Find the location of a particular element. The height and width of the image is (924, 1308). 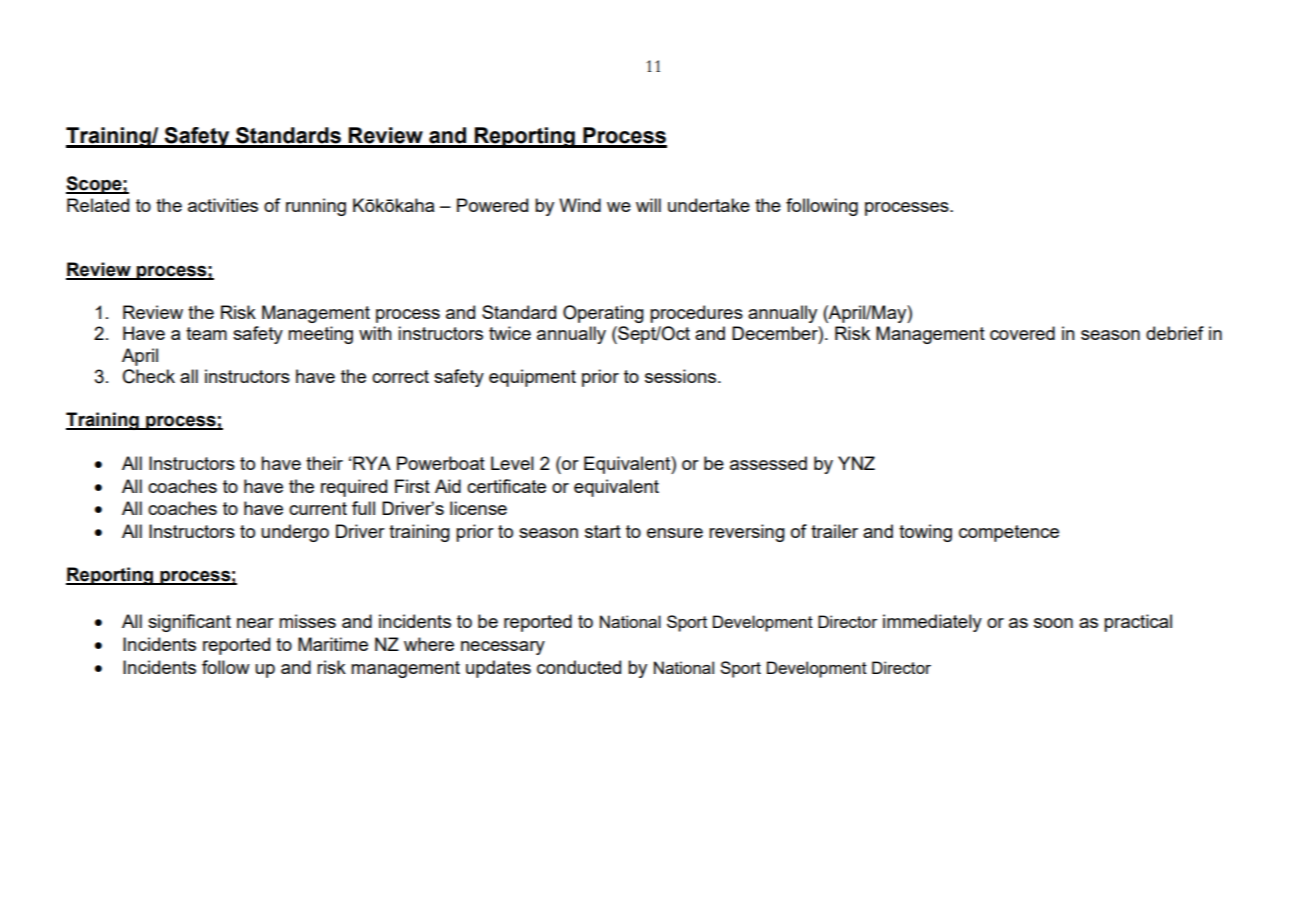

undertake is located at coordinates (709, 205).
